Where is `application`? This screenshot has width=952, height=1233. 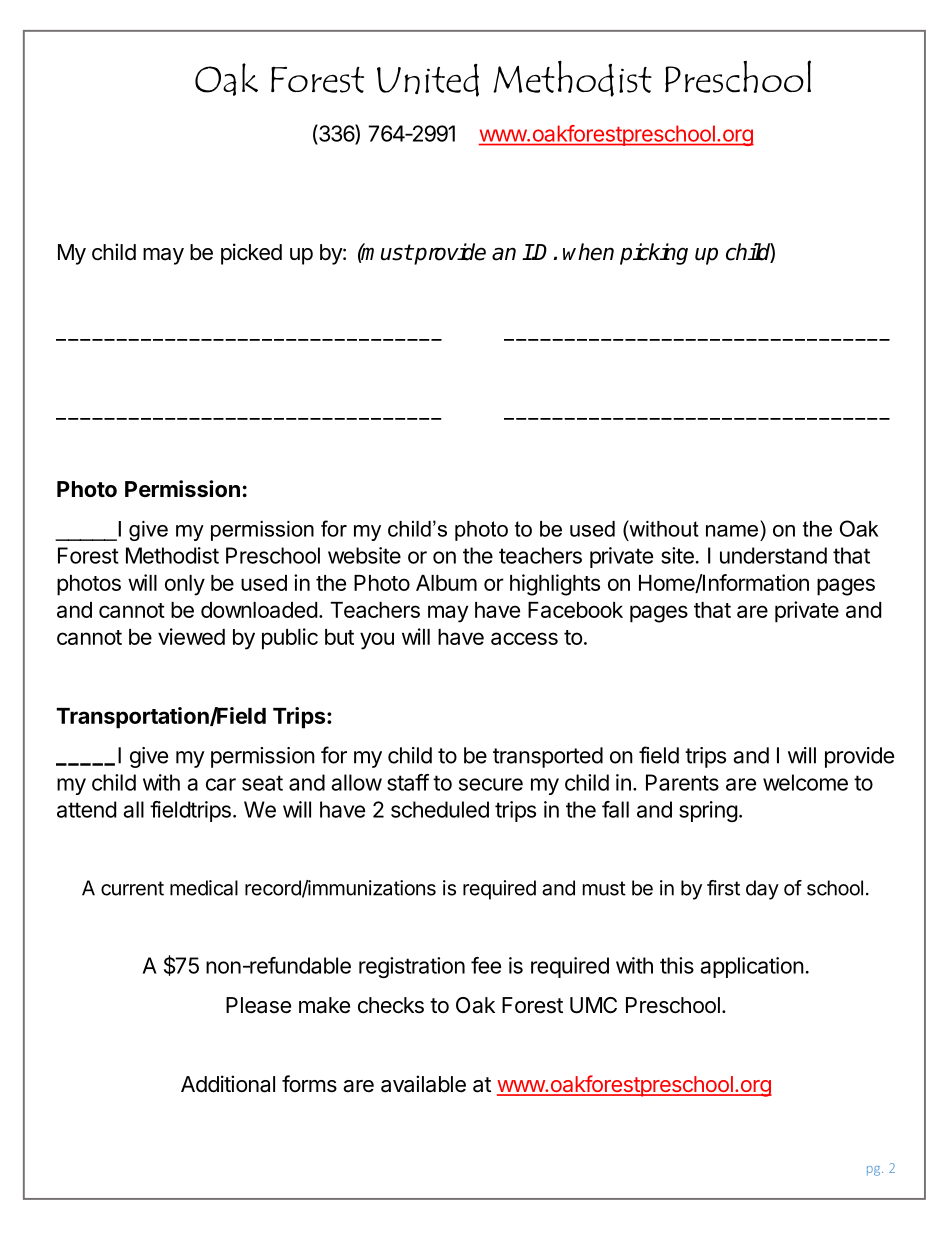 application is located at coordinates (752, 967).
